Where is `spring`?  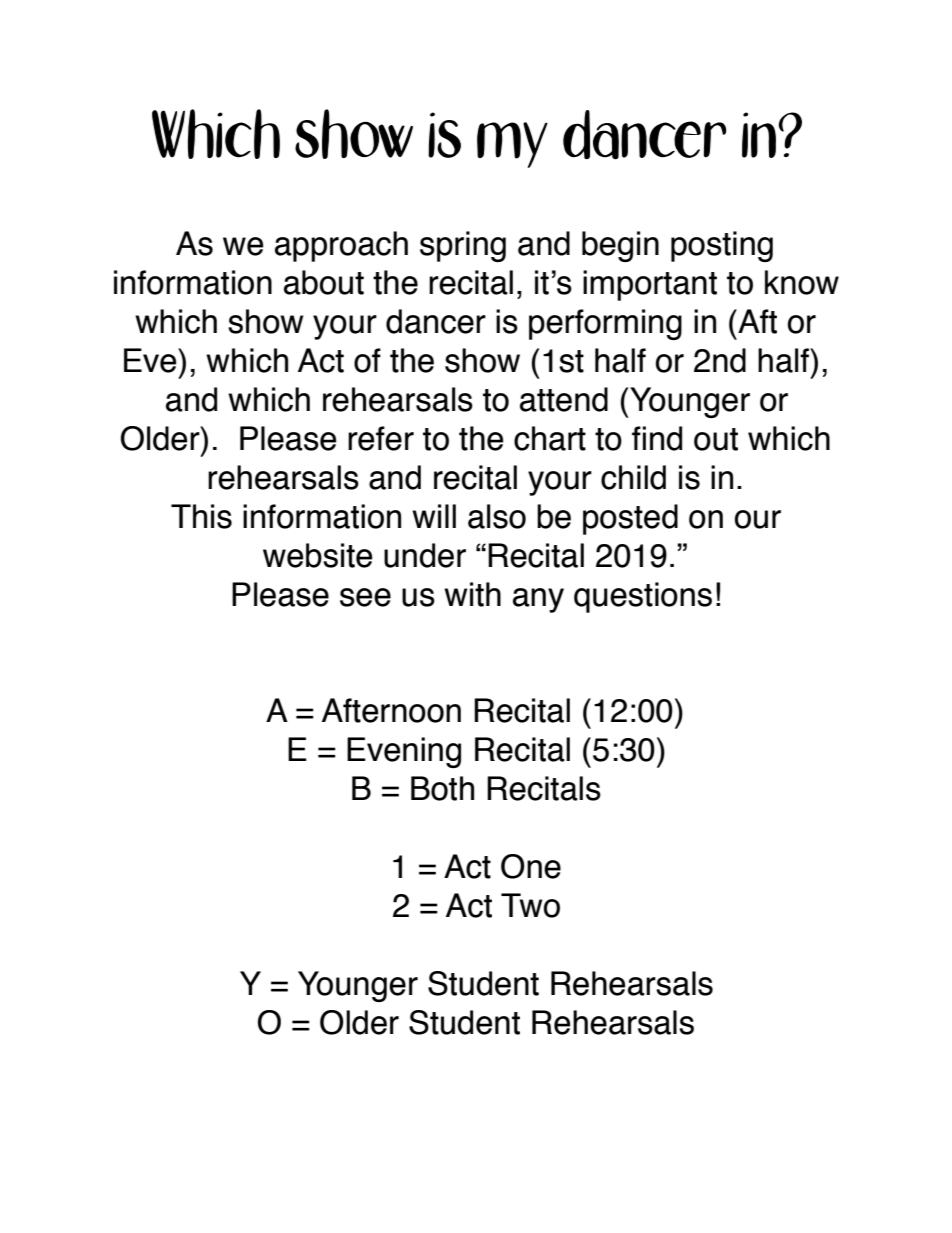
spring is located at coordinates (463, 246).
